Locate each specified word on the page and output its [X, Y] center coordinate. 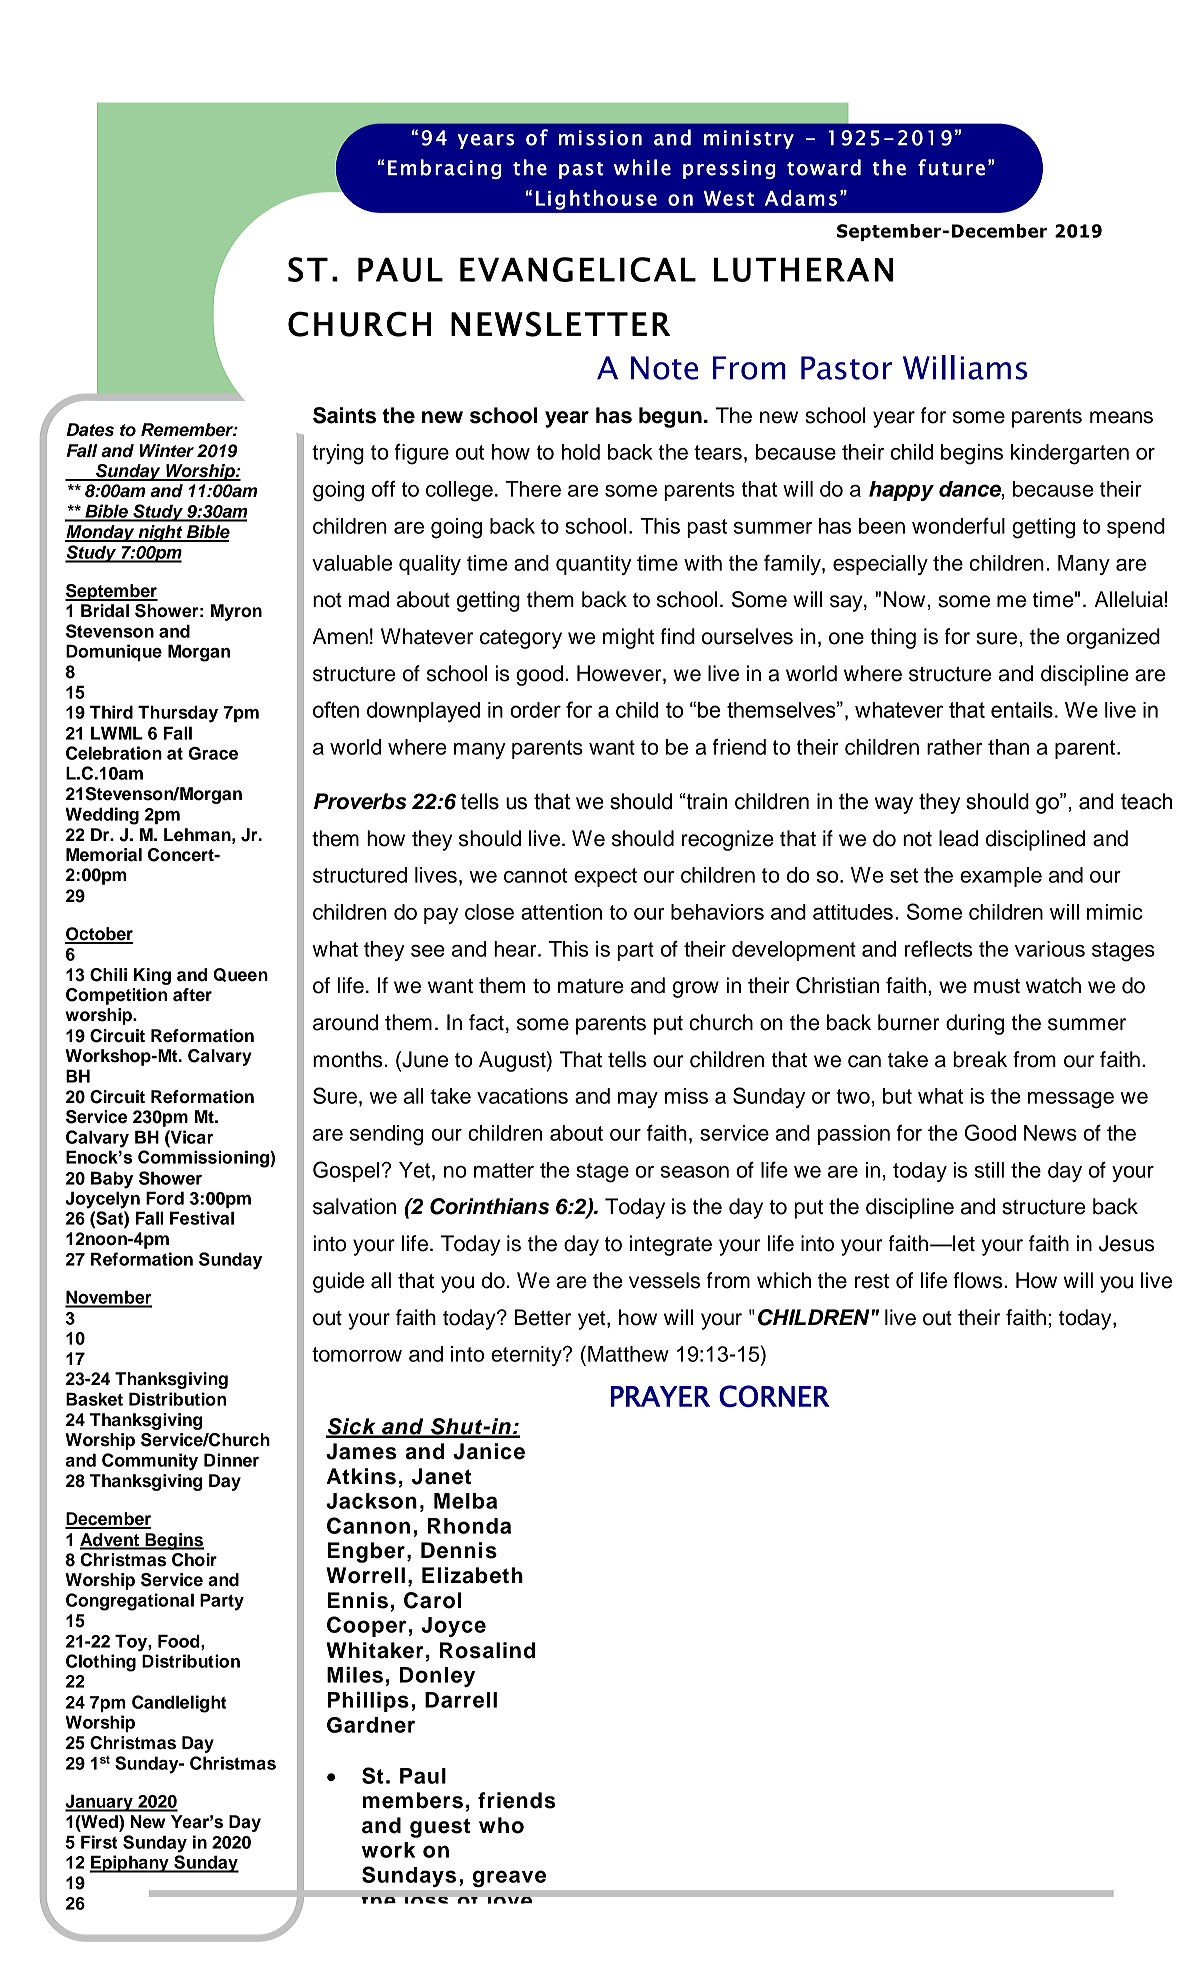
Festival [202, 1218]
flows [977, 1280]
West [729, 198]
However [620, 674]
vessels [664, 1280]
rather [954, 747]
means [1121, 417]
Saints [344, 415]
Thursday [178, 714]
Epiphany [130, 1864]
